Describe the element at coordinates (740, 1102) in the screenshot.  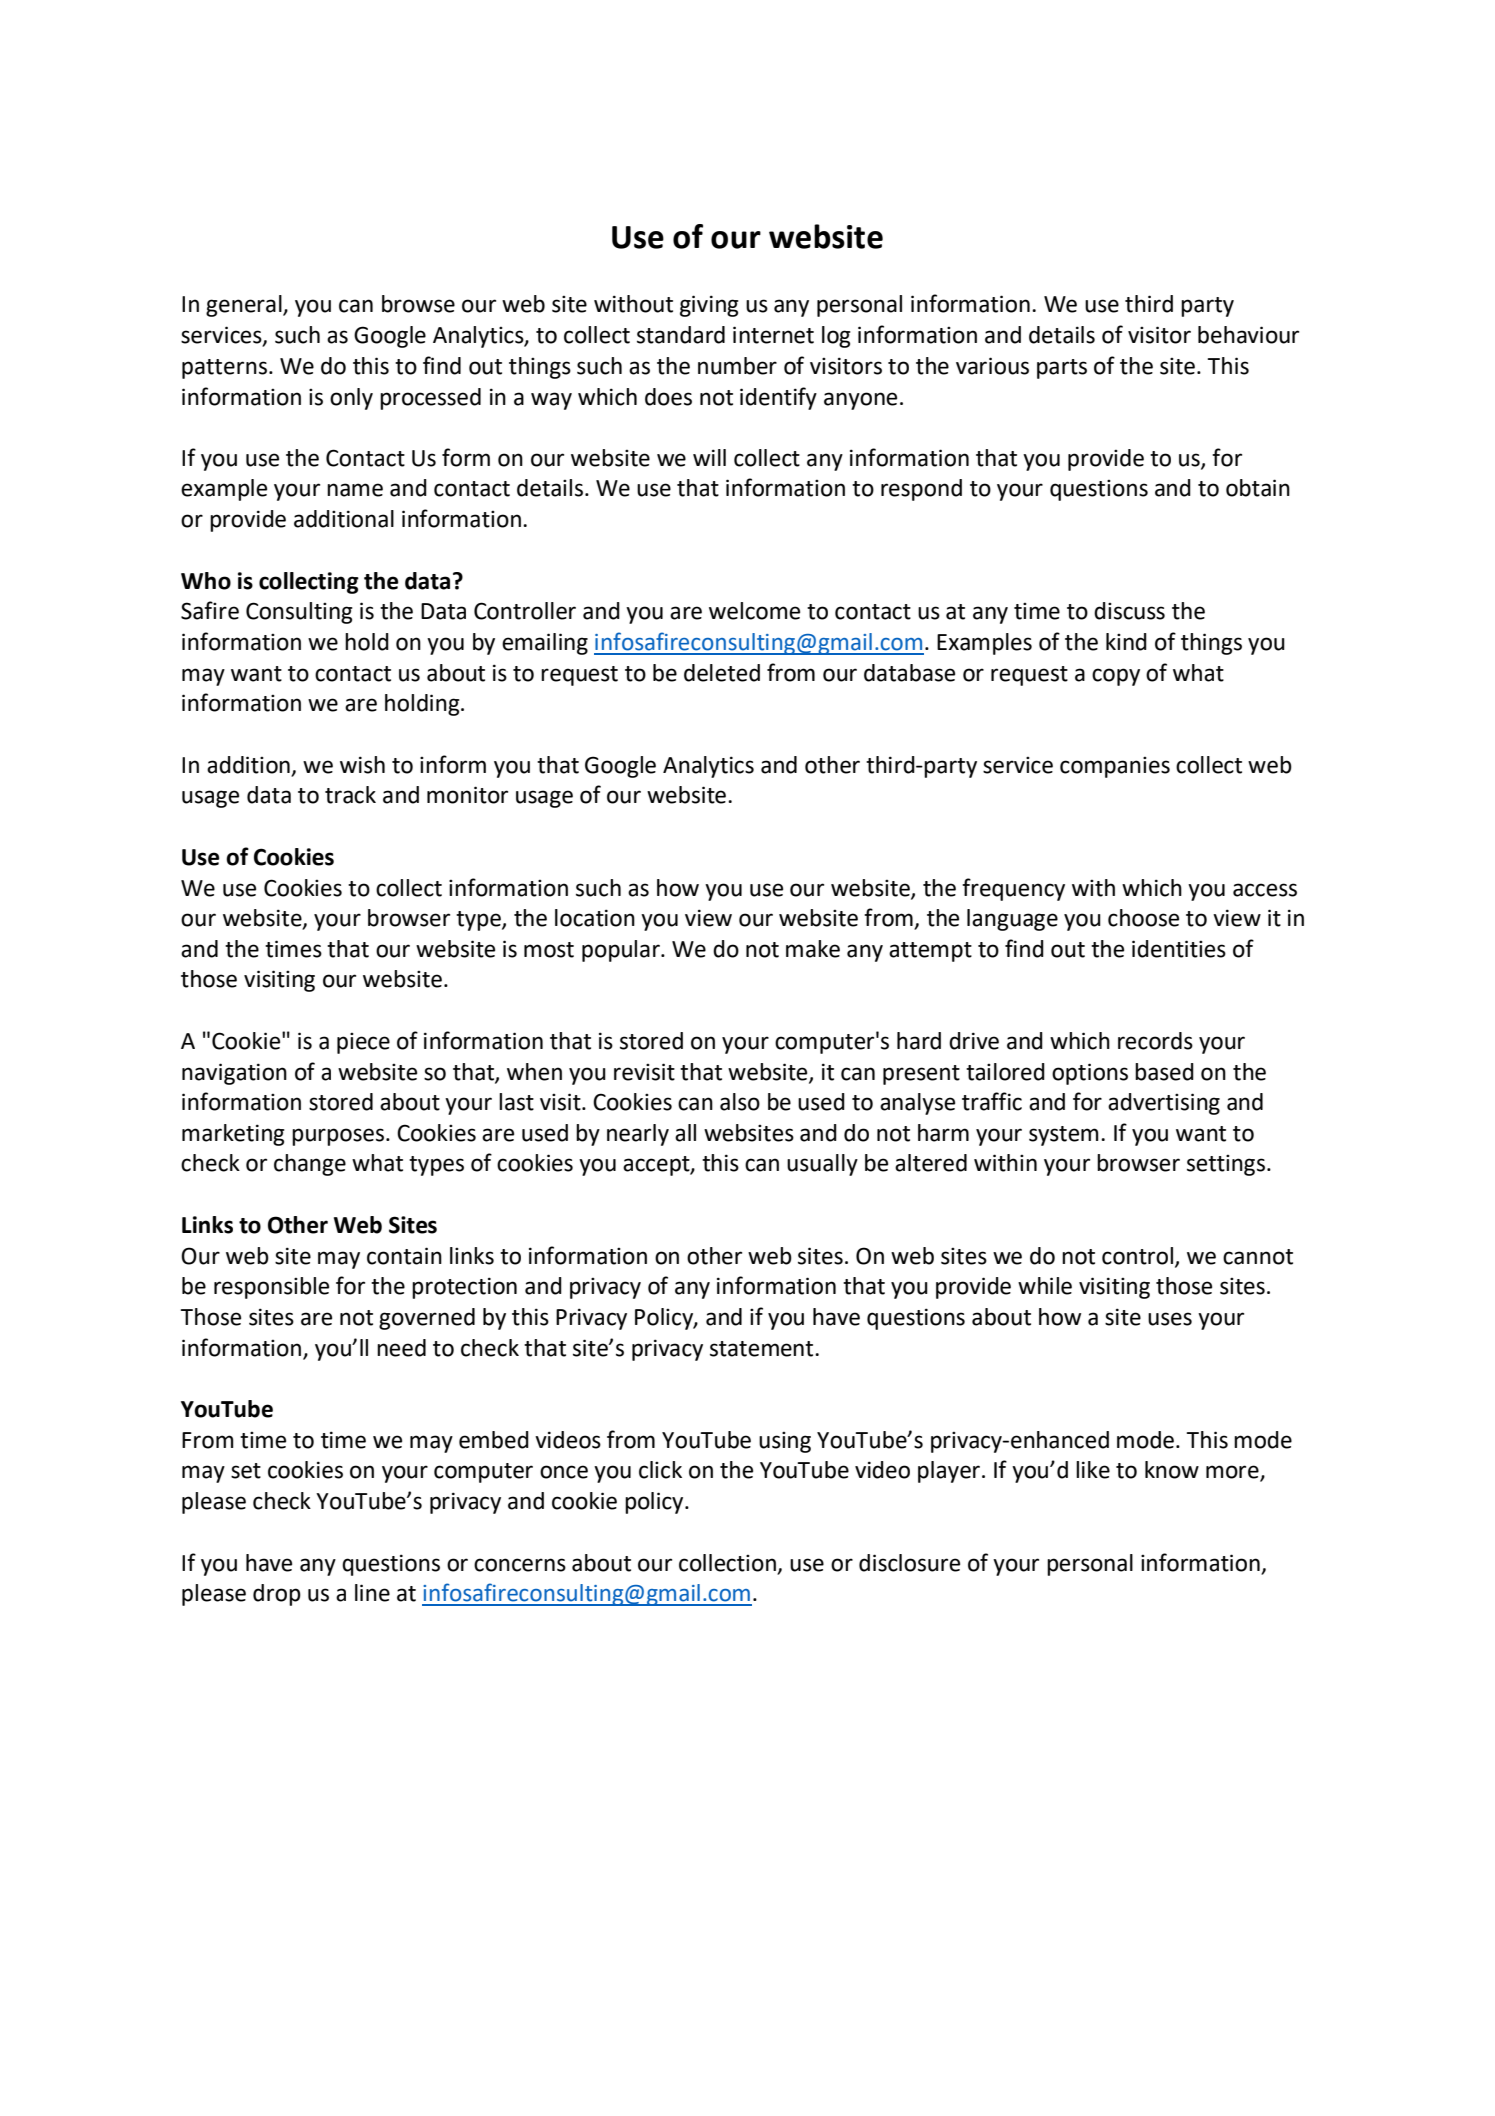
I see `also` at that location.
